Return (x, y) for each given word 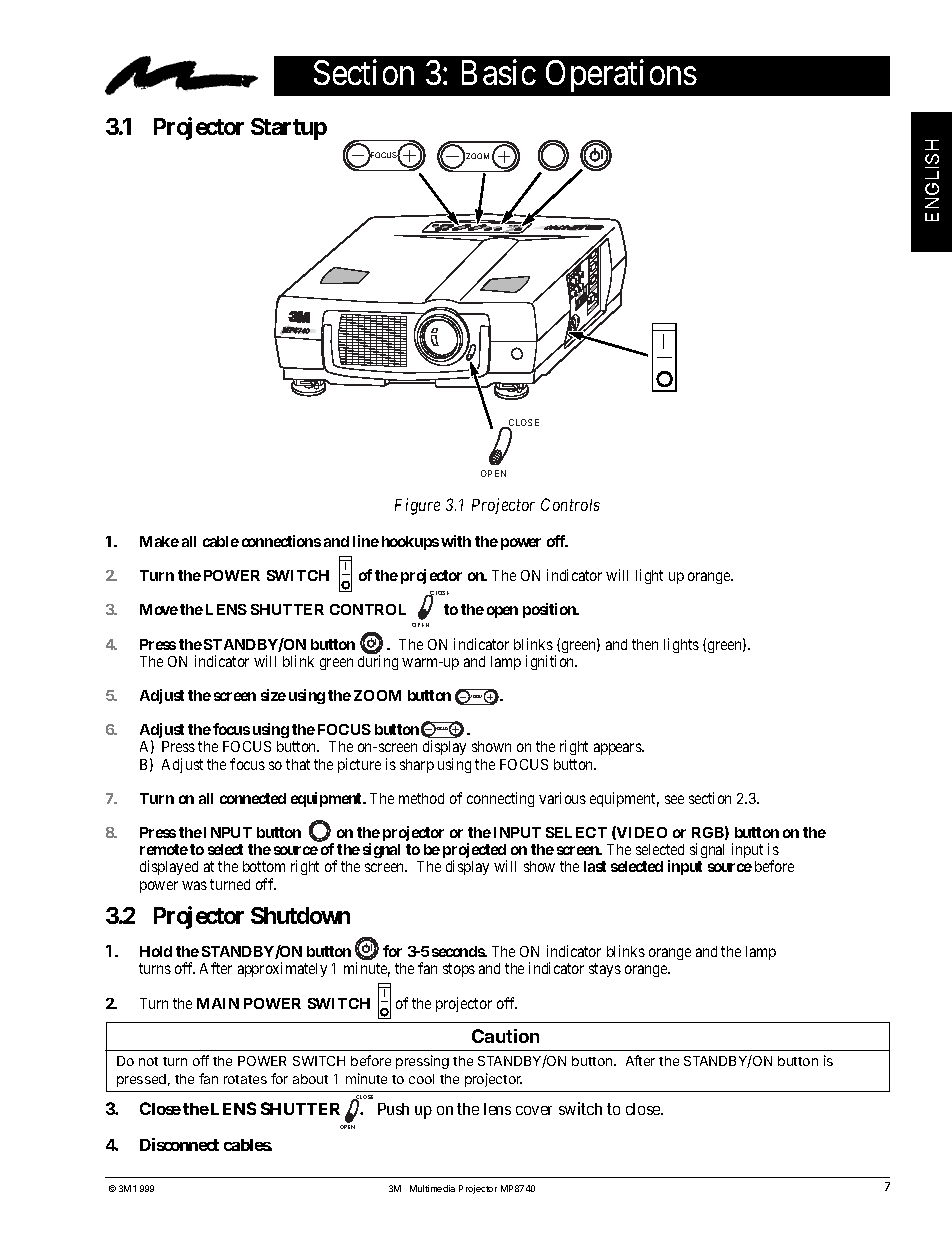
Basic (499, 72)
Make (159, 541)
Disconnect (179, 1144)
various (562, 798)
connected (253, 798)
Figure (417, 506)
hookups (410, 543)
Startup (289, 129)
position (550, 610)
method (421, 798)
